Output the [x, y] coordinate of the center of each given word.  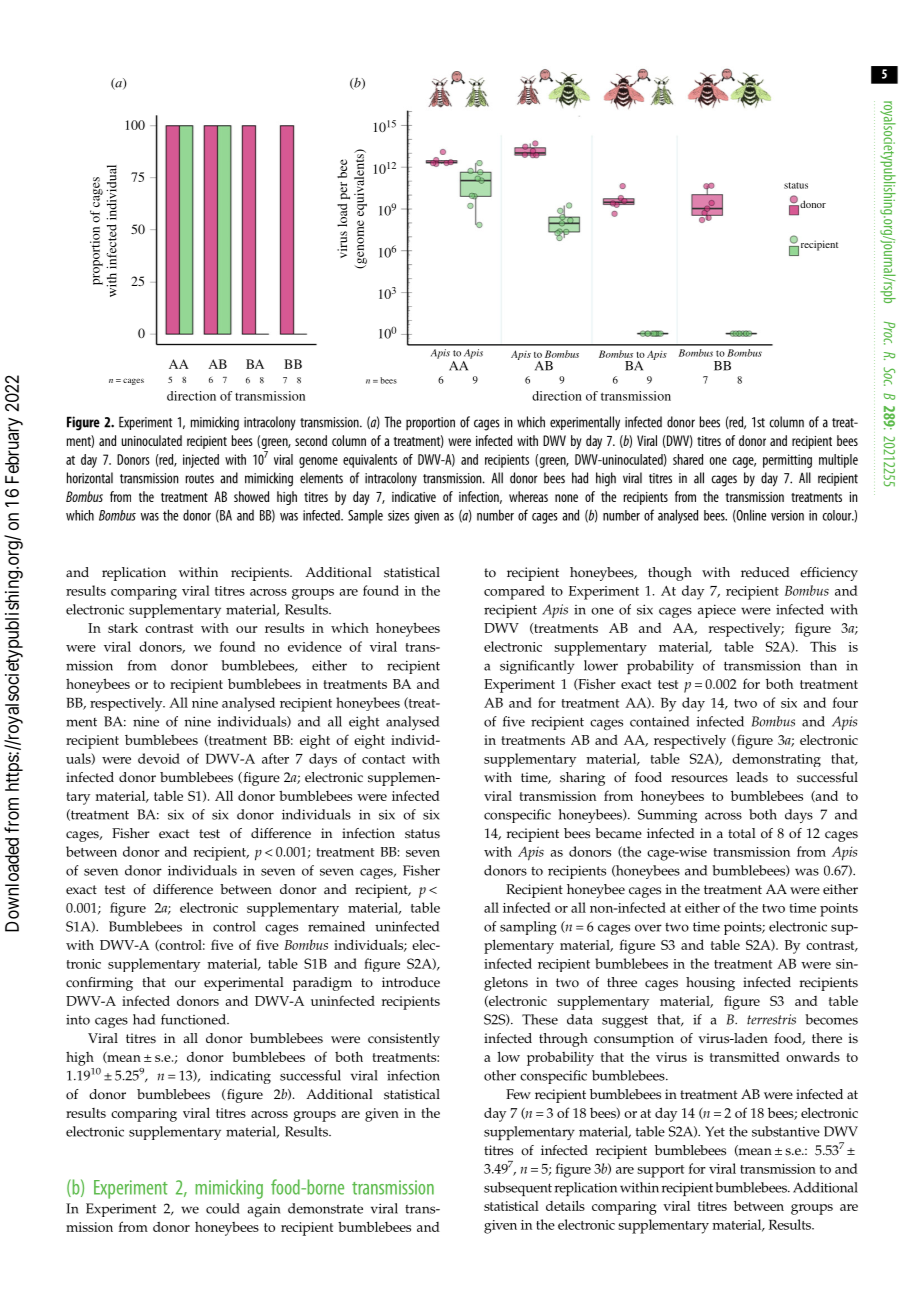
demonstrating [776, 760]
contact [384, 759]
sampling [528, 928]
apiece [717, 611]
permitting [787, 461]
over [648, 928]
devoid [159, 758]
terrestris [771, 1019]
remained [336, 926]
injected [201, 461]
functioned [194, 1019]
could [223, 1208]
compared [514, 592]
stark [123, 627]
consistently [404, 1040]
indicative [414, 496]
